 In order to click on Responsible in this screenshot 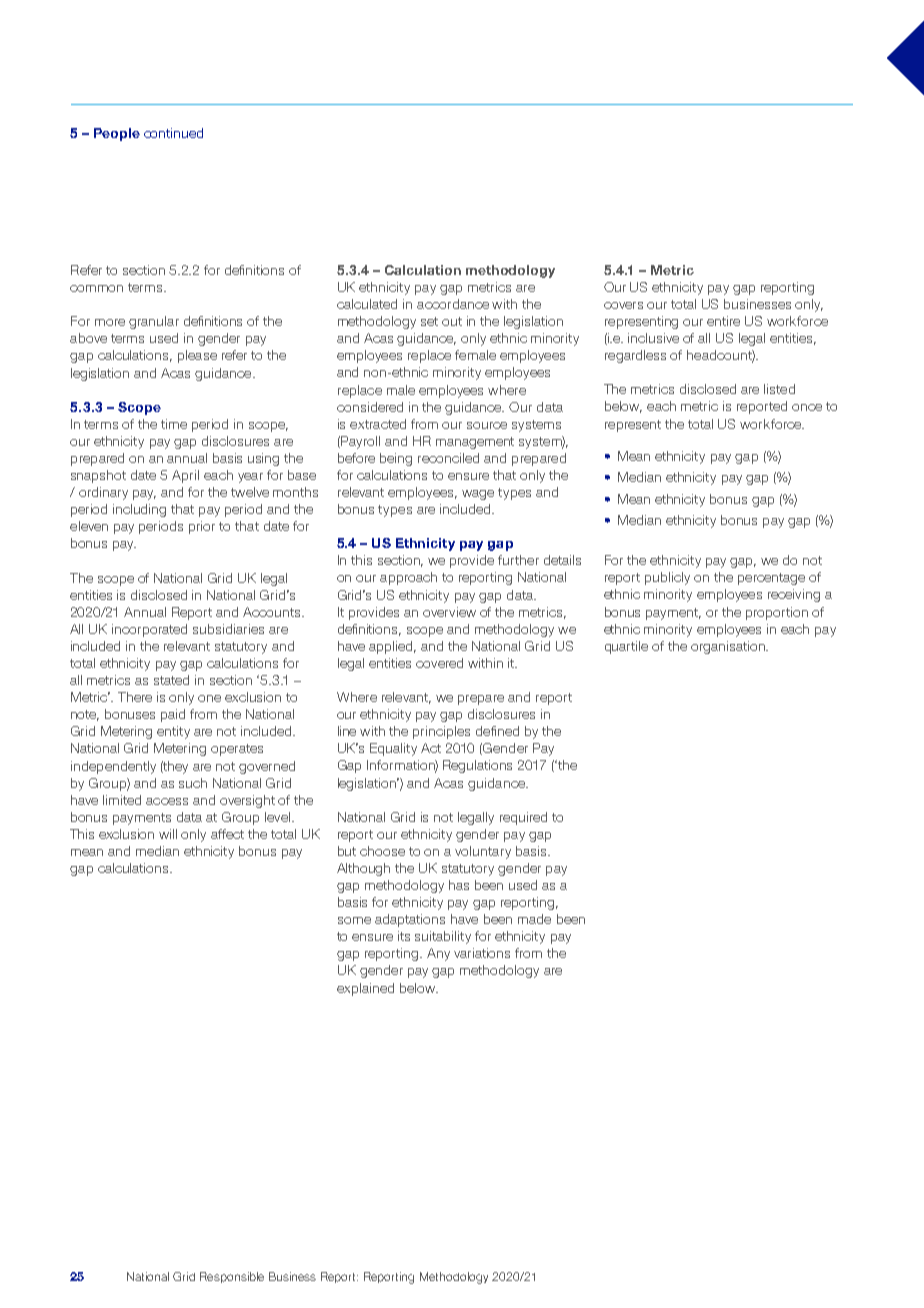, I will do `click(232, 1277)`.
